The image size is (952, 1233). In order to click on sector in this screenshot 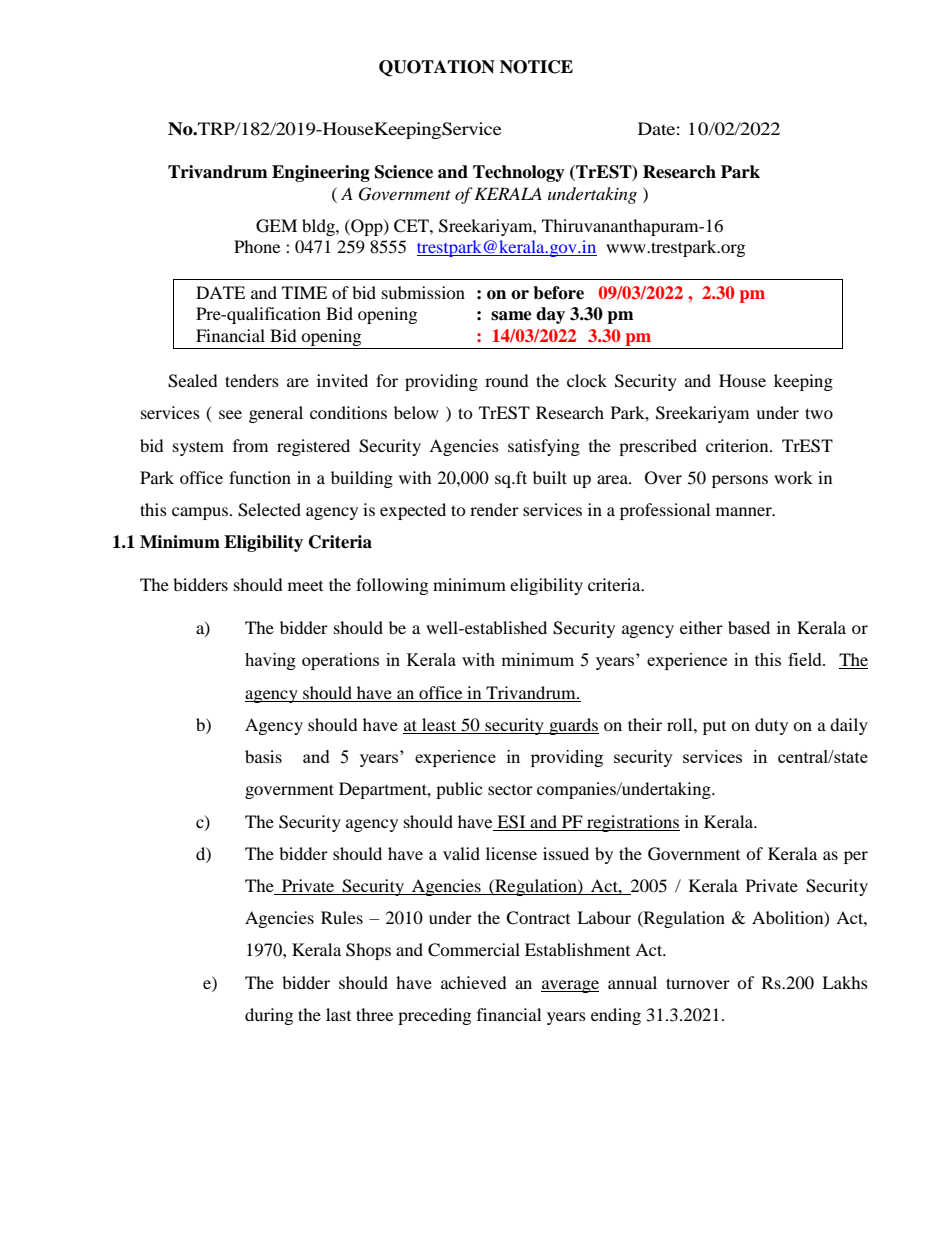, I will do `click(510, 790)`.
